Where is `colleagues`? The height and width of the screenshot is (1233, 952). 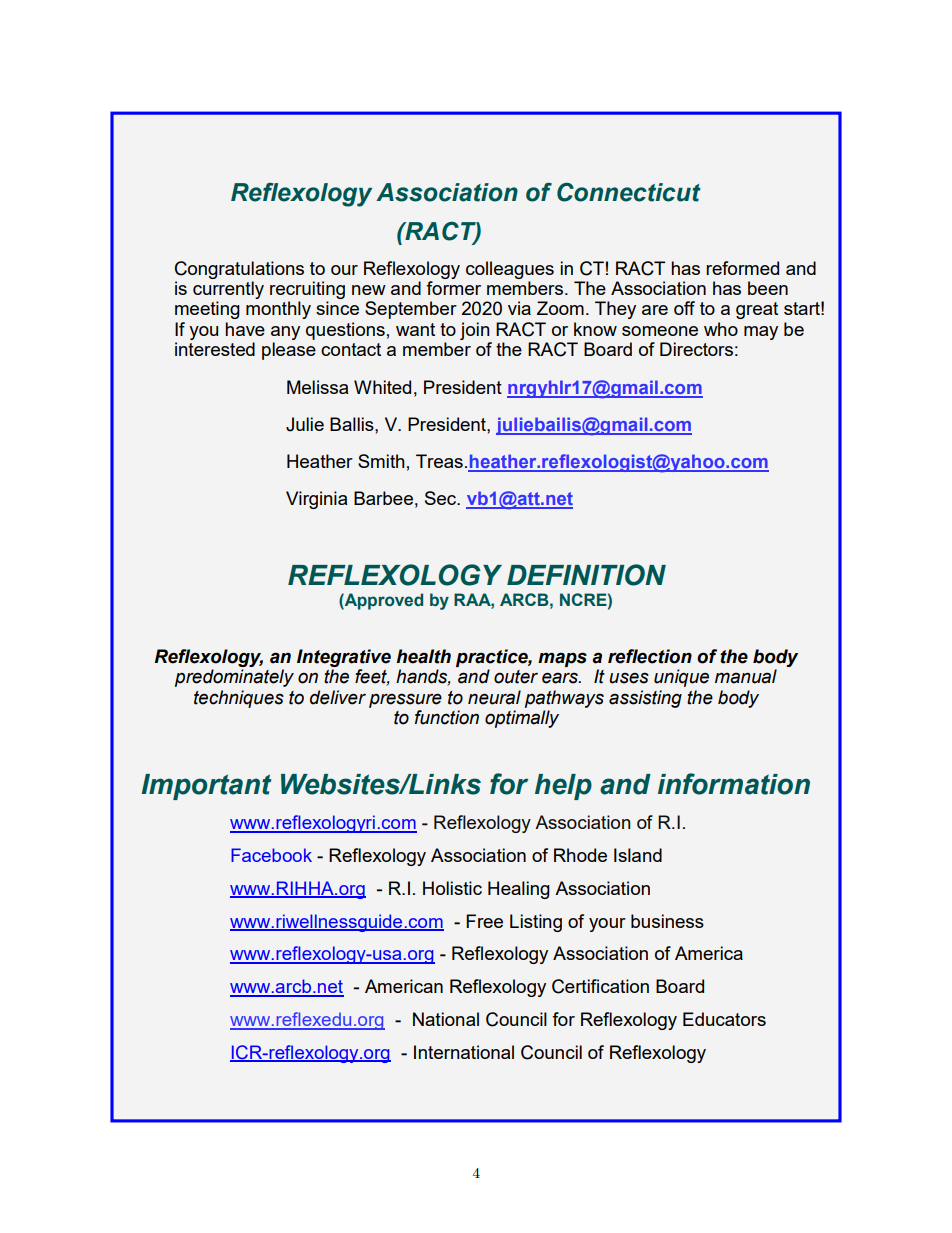
colleagues is located at coordinates (510, 270).
